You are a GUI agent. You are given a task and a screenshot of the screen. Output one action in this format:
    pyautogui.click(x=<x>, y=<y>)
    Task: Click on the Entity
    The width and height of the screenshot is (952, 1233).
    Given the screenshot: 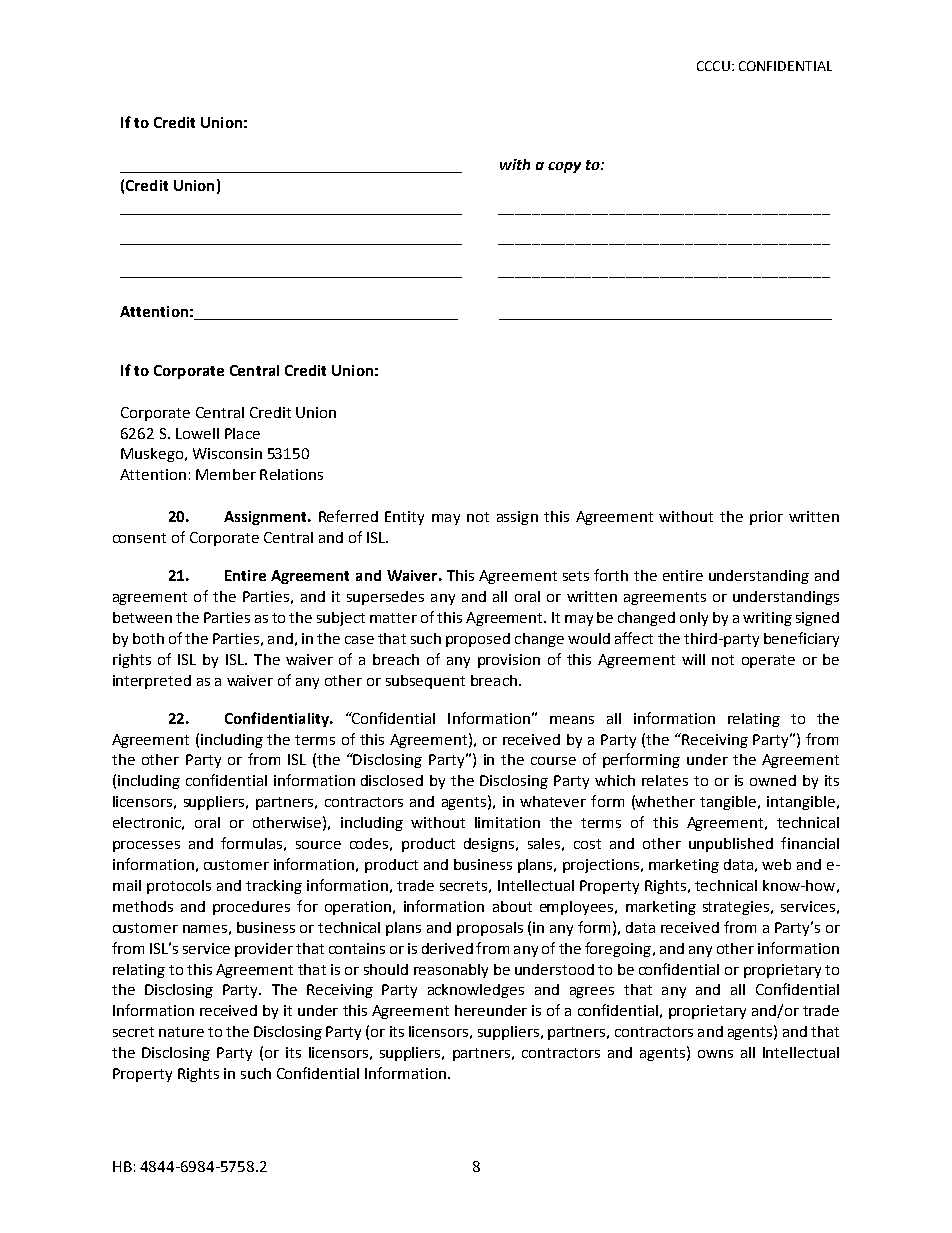 What is the action you would take?
    pyautogui.click(x=404, y=518)
